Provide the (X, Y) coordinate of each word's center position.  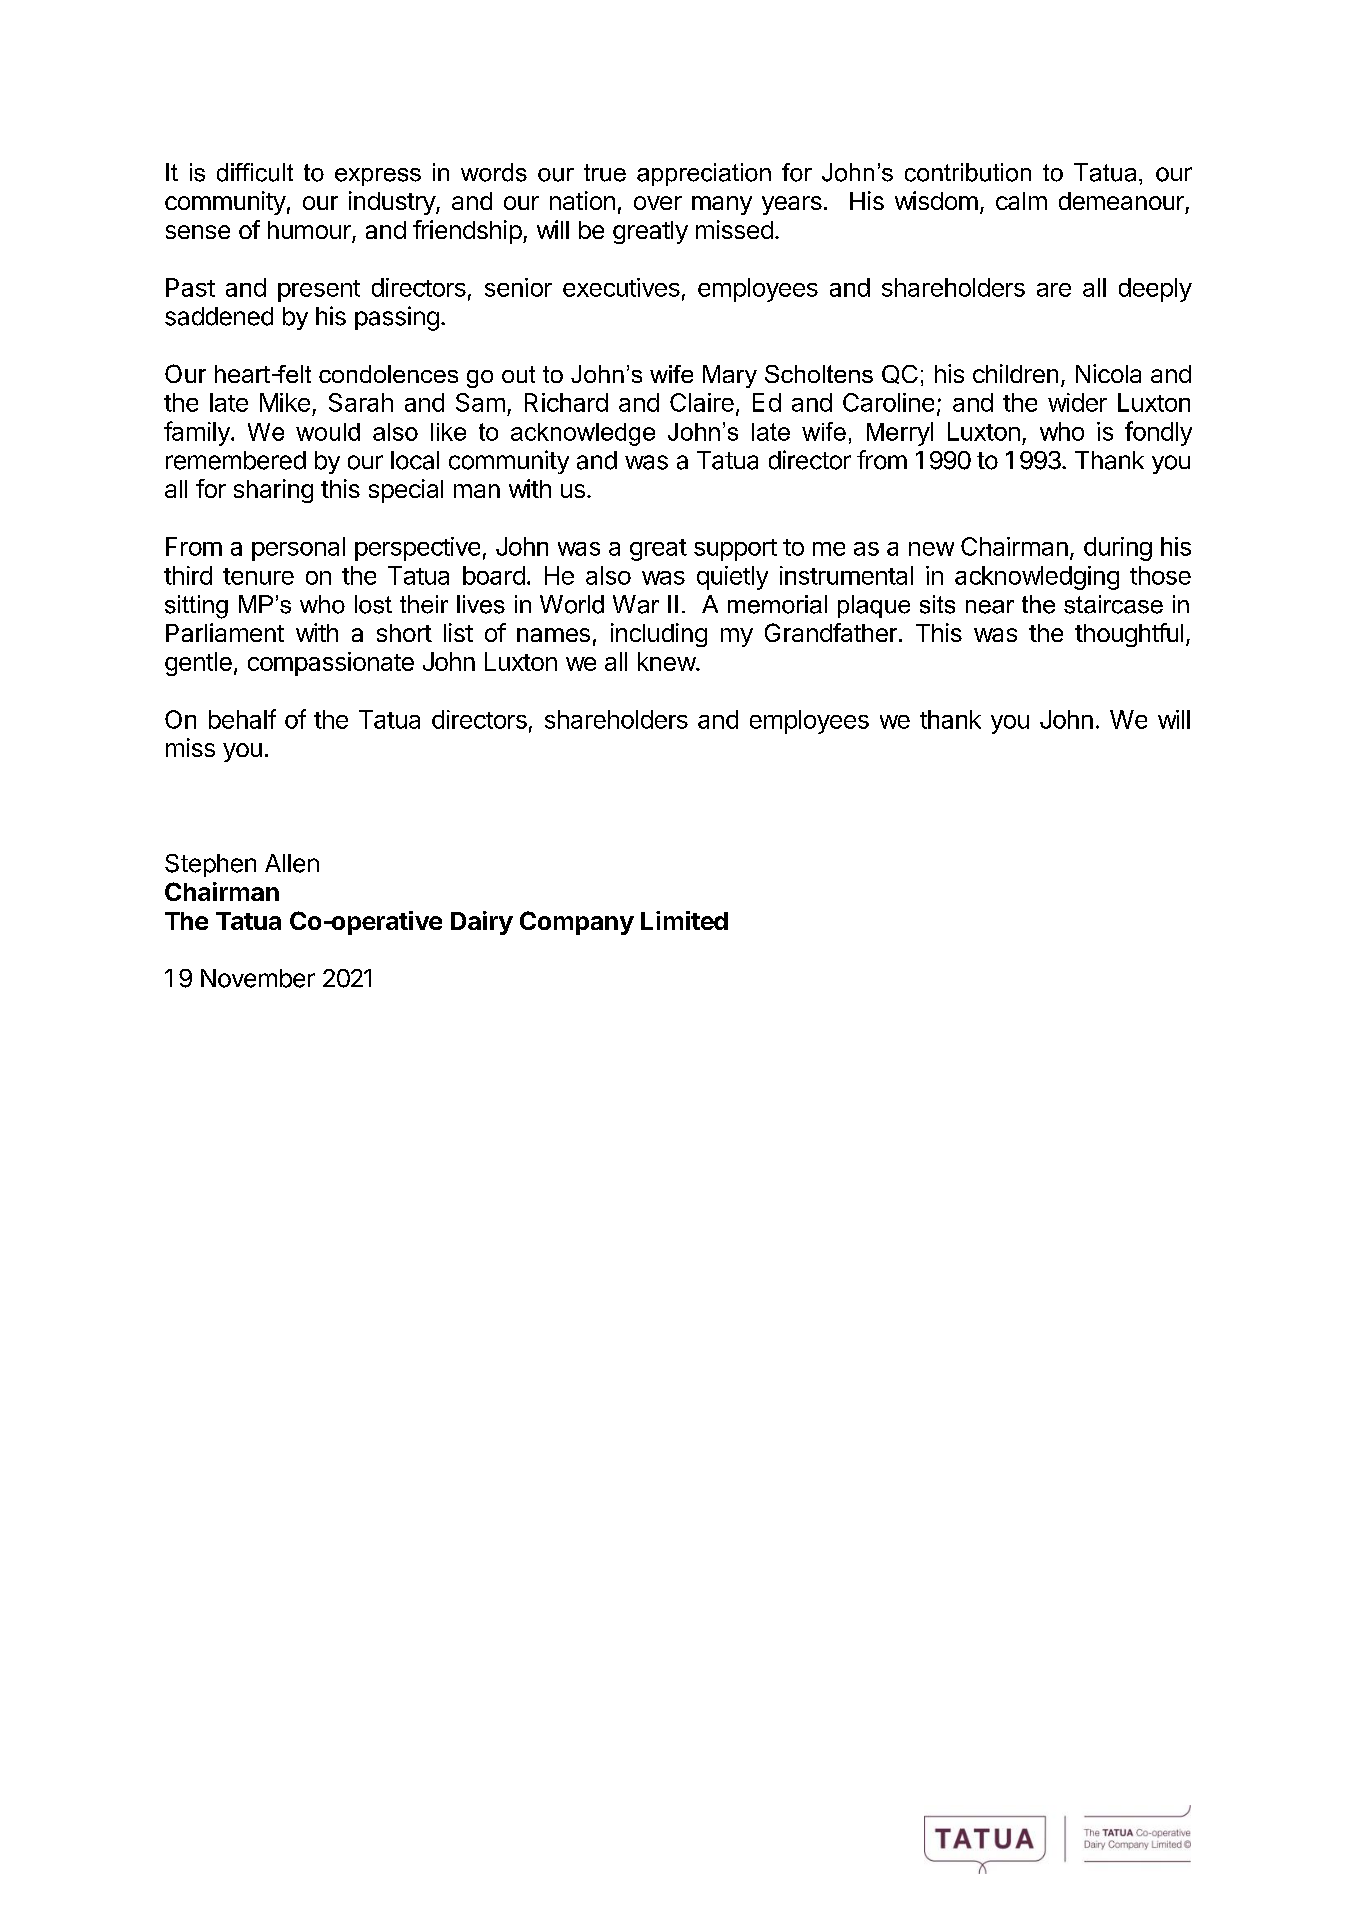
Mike (285, 402)
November (258, 978)
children (1015, 373)
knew (667, 661)
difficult (255, 172)
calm (1021, 201)
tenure (258, 576)
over (658, 203)
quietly (732, 578)
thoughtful (1129, 635)
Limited (684, 920)
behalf (242, 719)
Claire (702, 402)
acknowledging (1037, 578)
